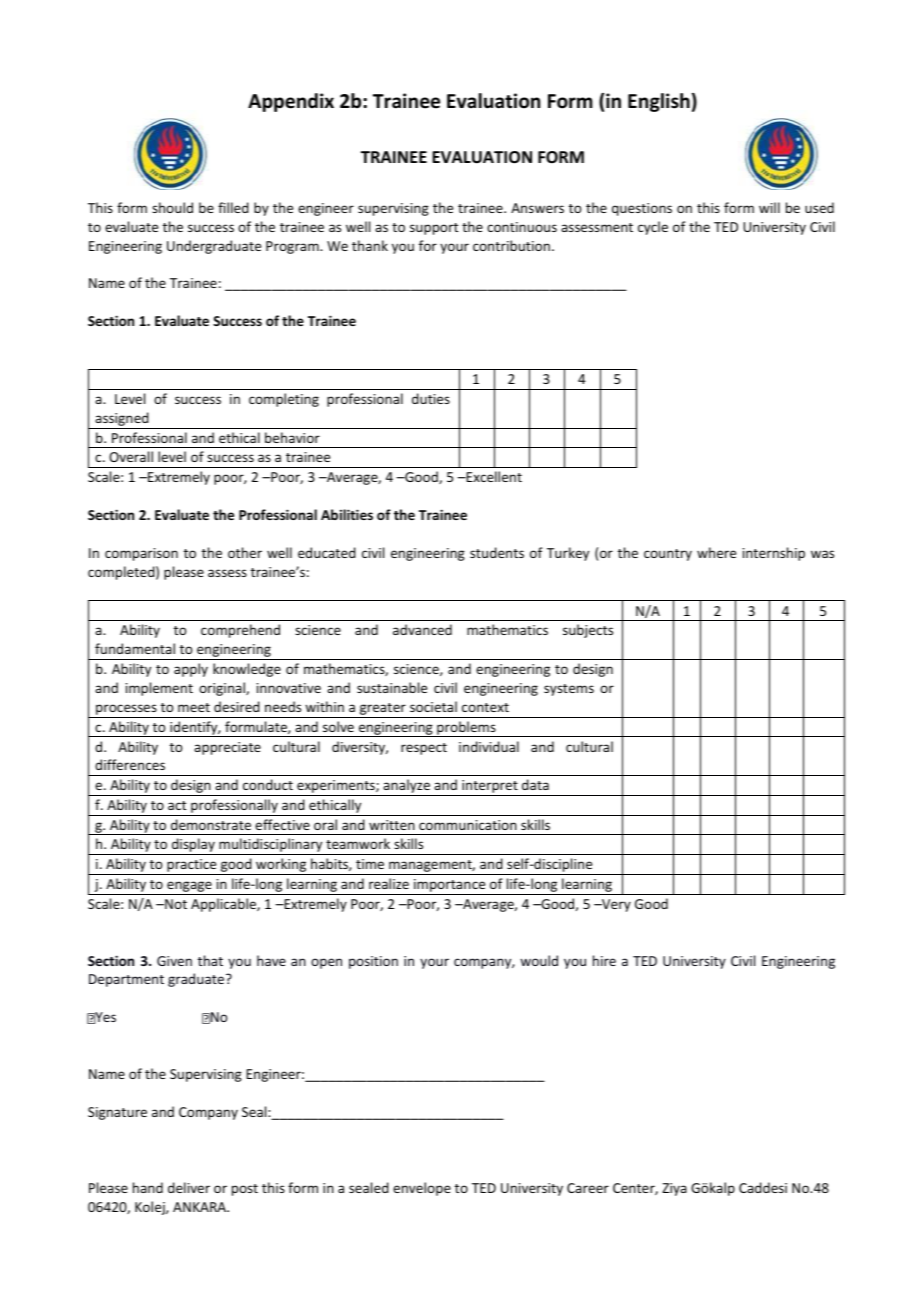 The image size is (924, 1308). I want to click on Answers, so click(537, 208).
